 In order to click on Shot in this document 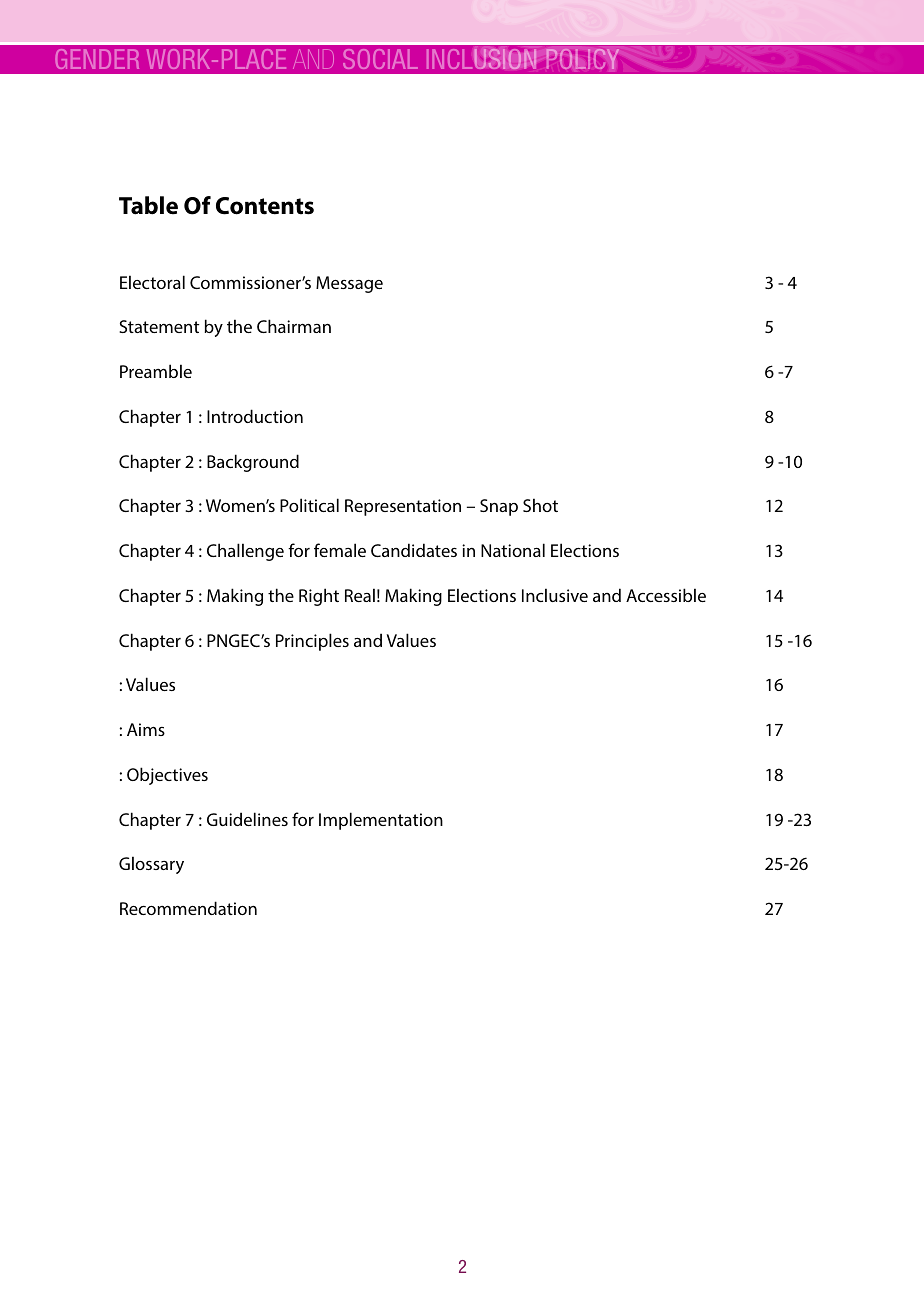, I will do `click(540, 505)`.
